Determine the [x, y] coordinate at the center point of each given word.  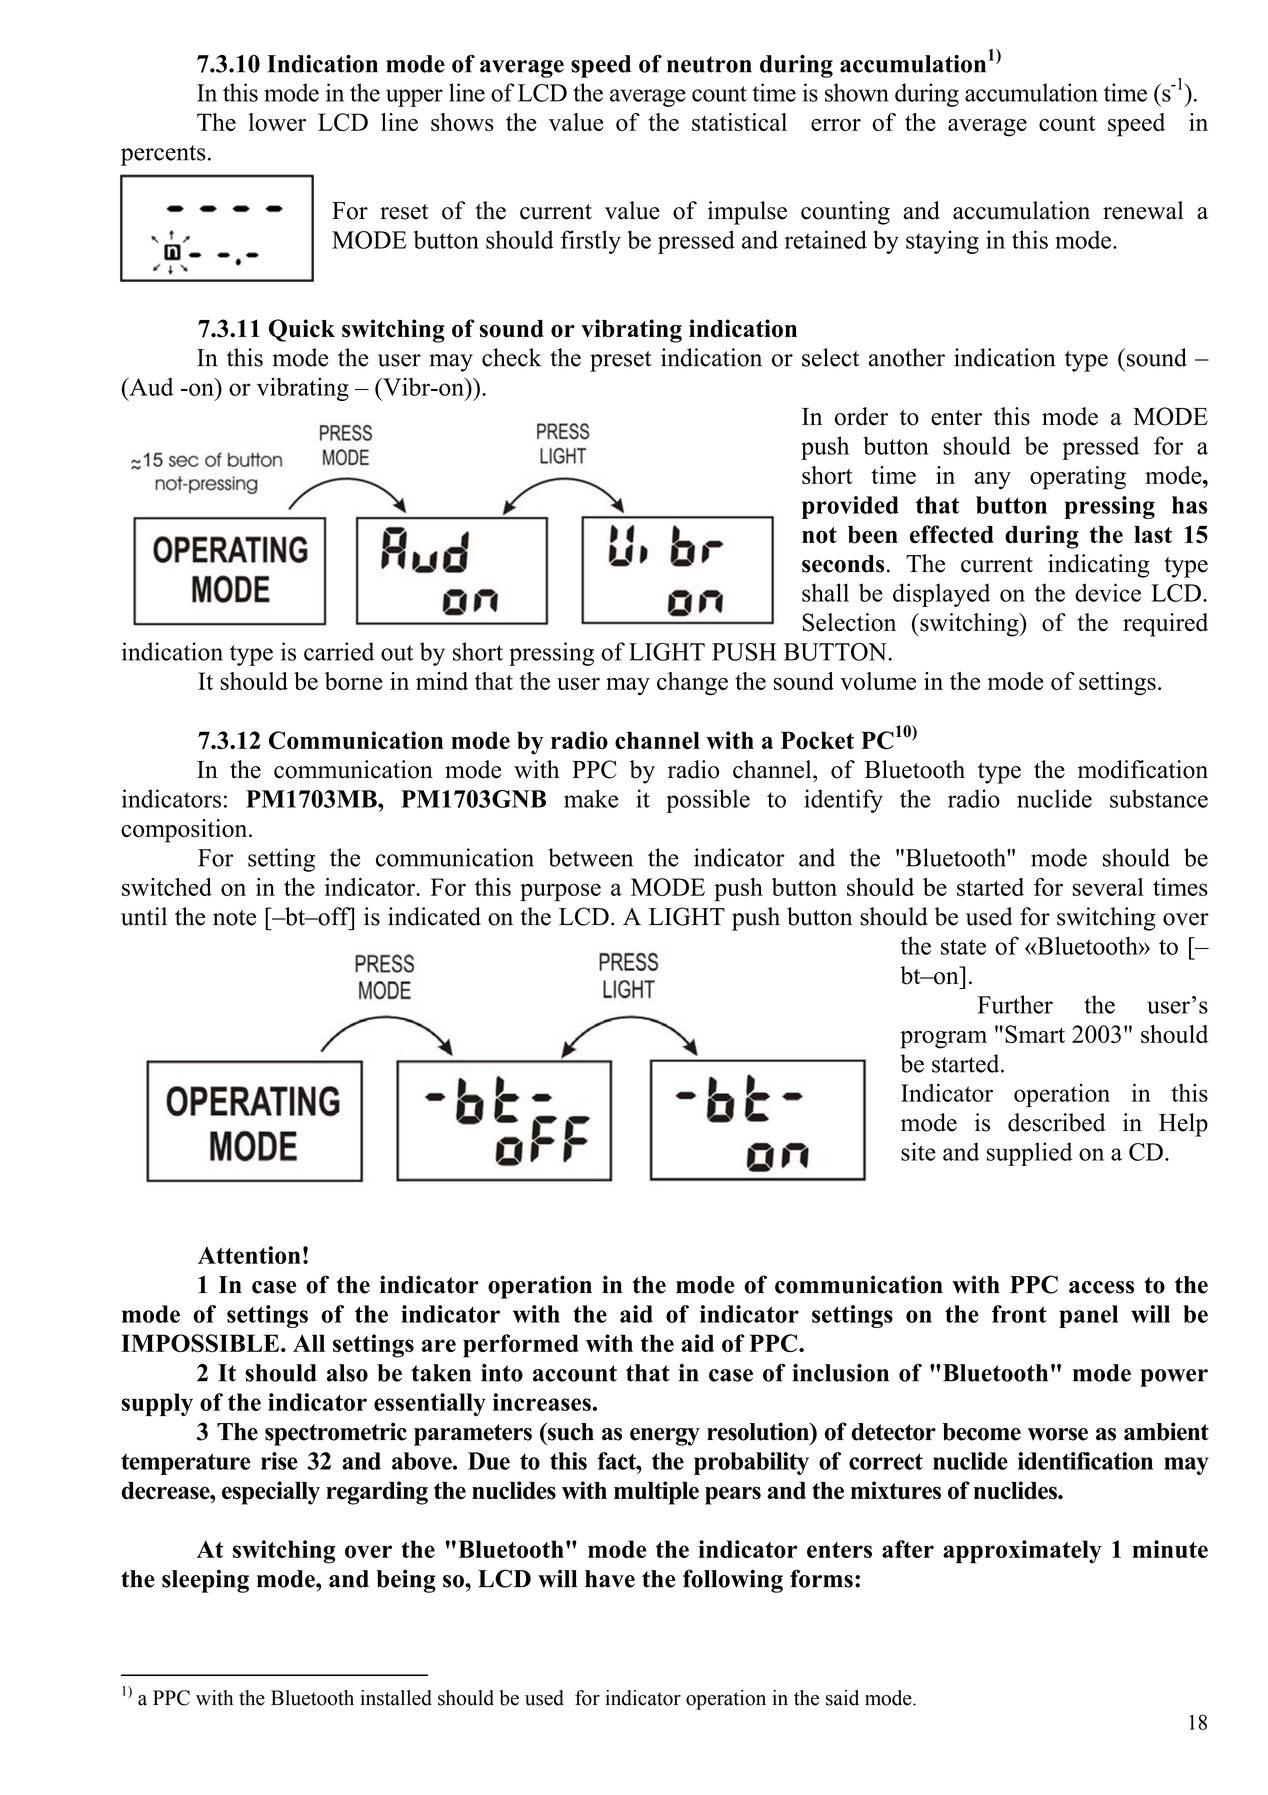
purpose [560, 892]
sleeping [205, 1581]
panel [1088, 1316]
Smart [1035, 1034]
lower [277, 122]
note [234, 918]
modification [1143, 769]
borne [354, 681]
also [347, 1373]
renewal [1143, 210]
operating [1078, 478]
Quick [302, 330]
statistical [739, 122]
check [512, 357]
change [692, 684]
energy [665, 1437]
